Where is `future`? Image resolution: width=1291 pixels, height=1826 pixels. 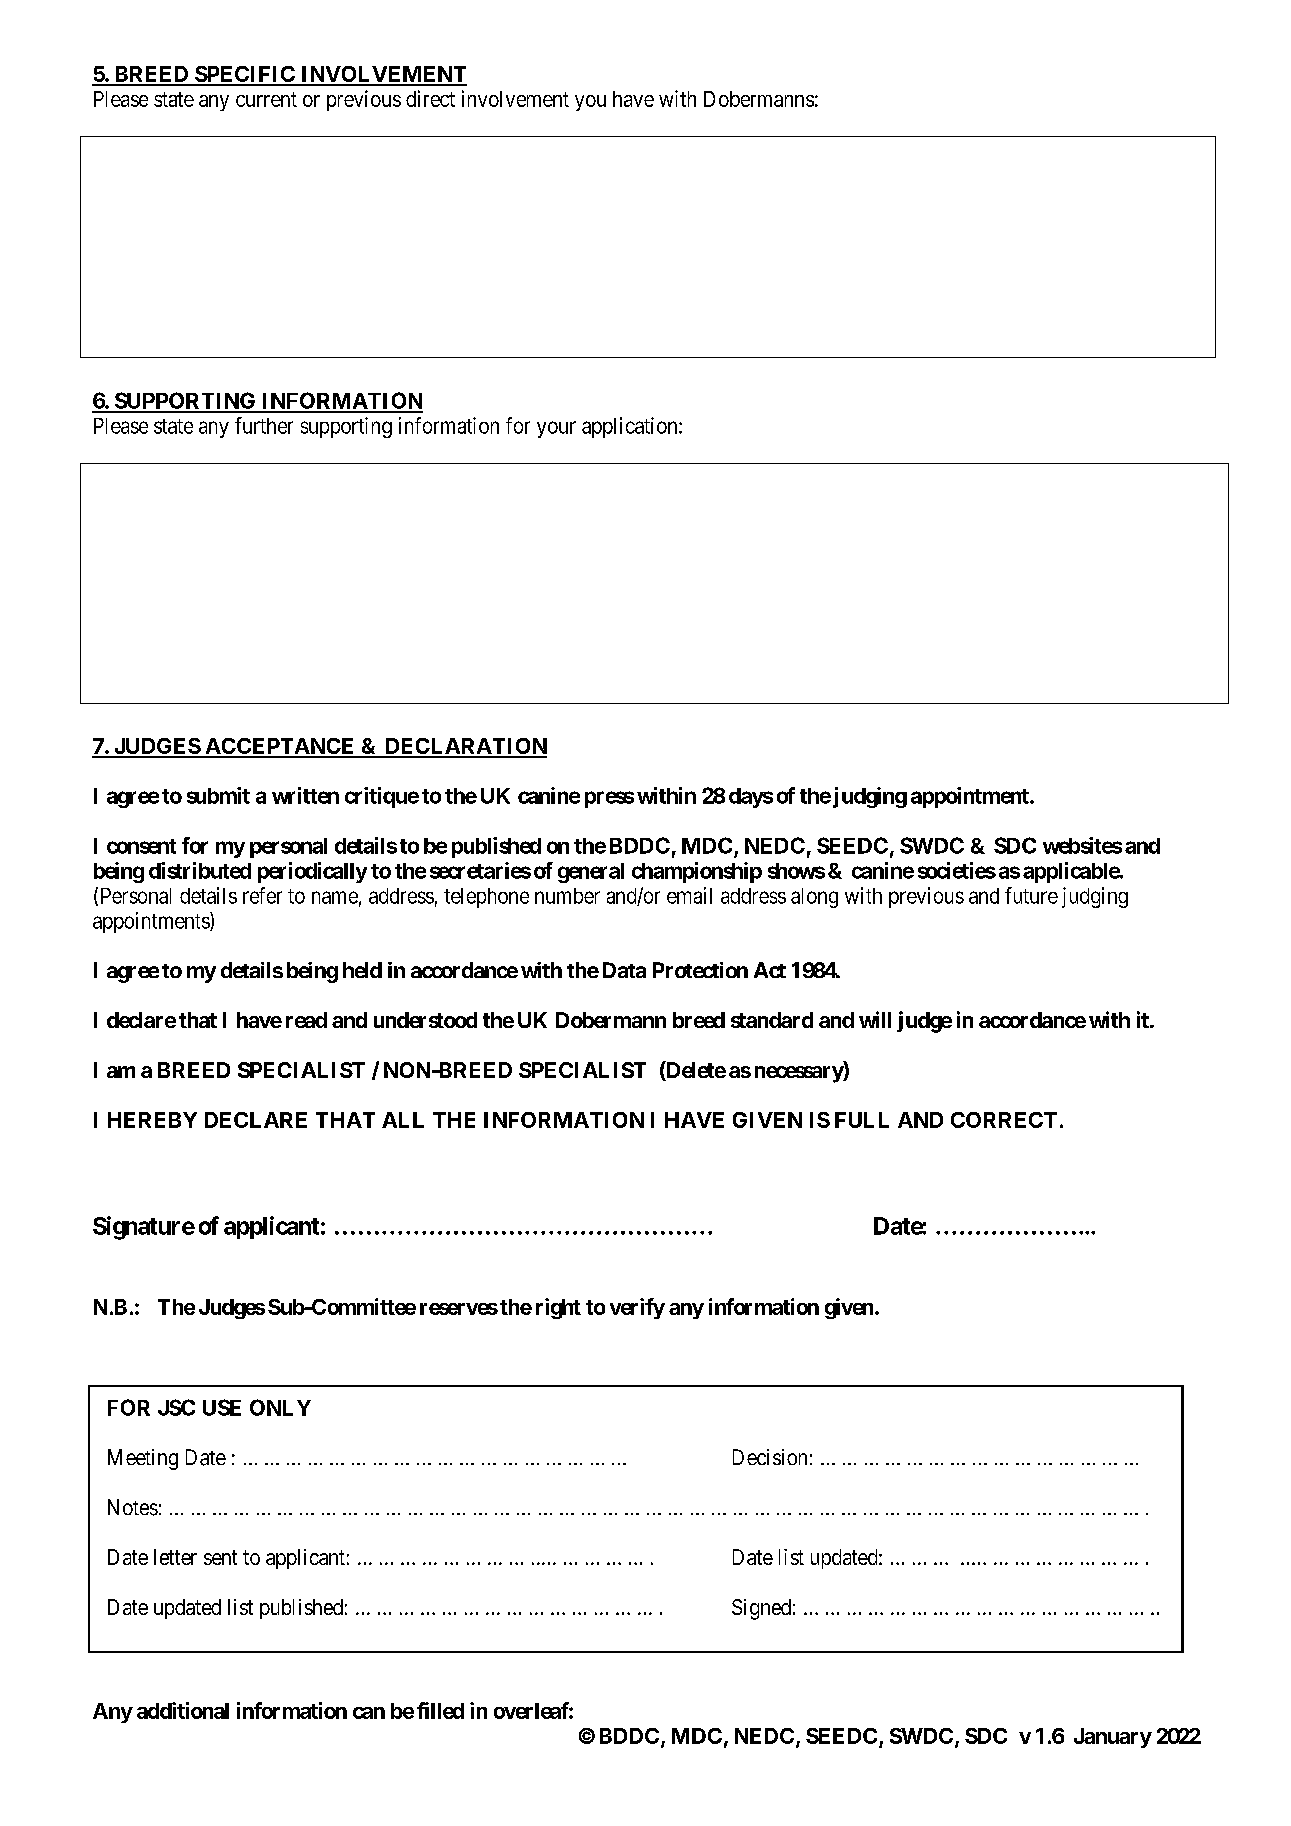 future is located at coordinates (1031, 895).
